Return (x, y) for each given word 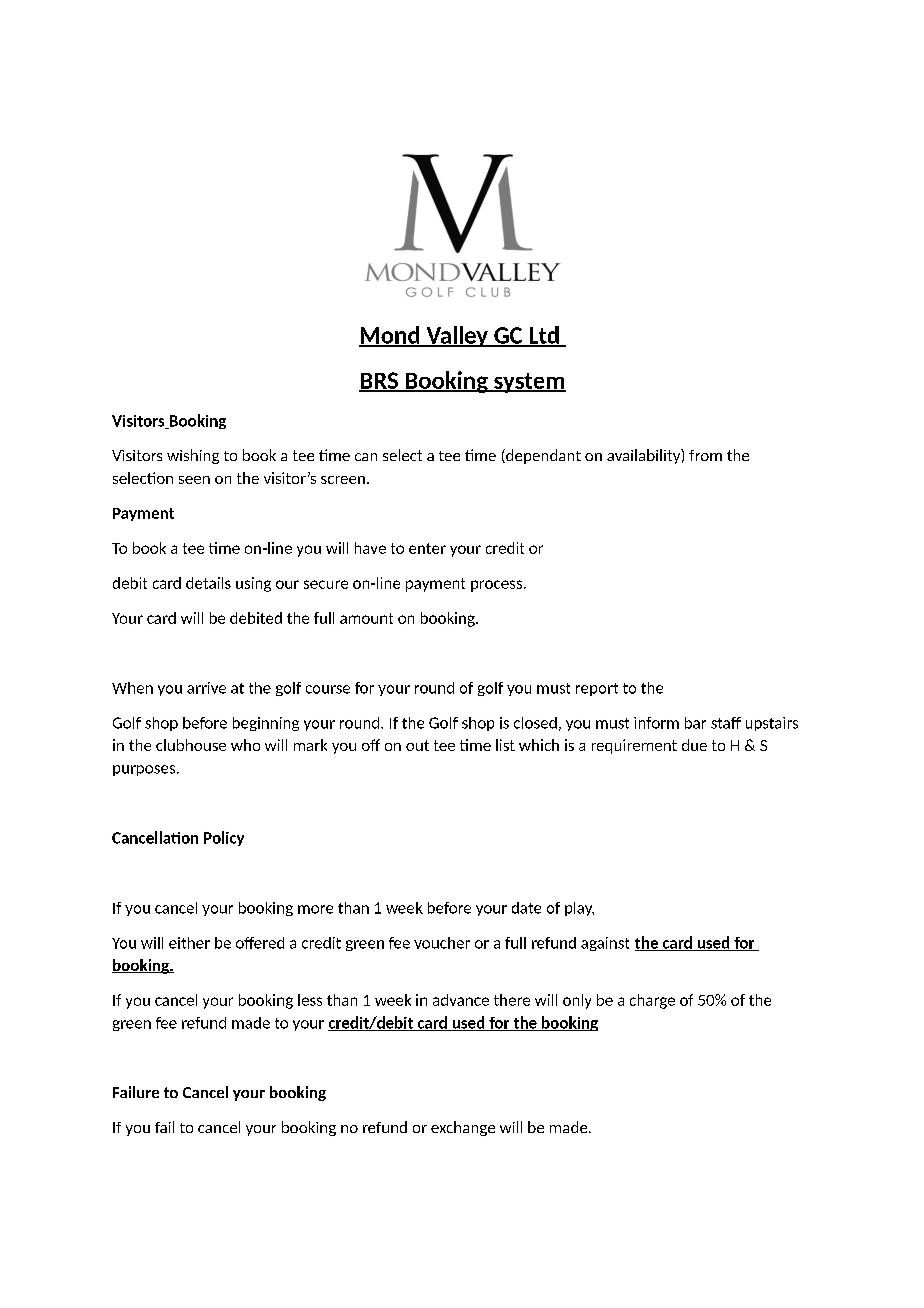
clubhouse (191, 745)
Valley (457, 336)
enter (427, 548)
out (417, 745)
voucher (442, 943)
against (605, 944)
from (705, 455)
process (496, 586)
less (310, 1000)
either (189, 943)
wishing (193, 456)
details (208, 583)
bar (695, 723)
